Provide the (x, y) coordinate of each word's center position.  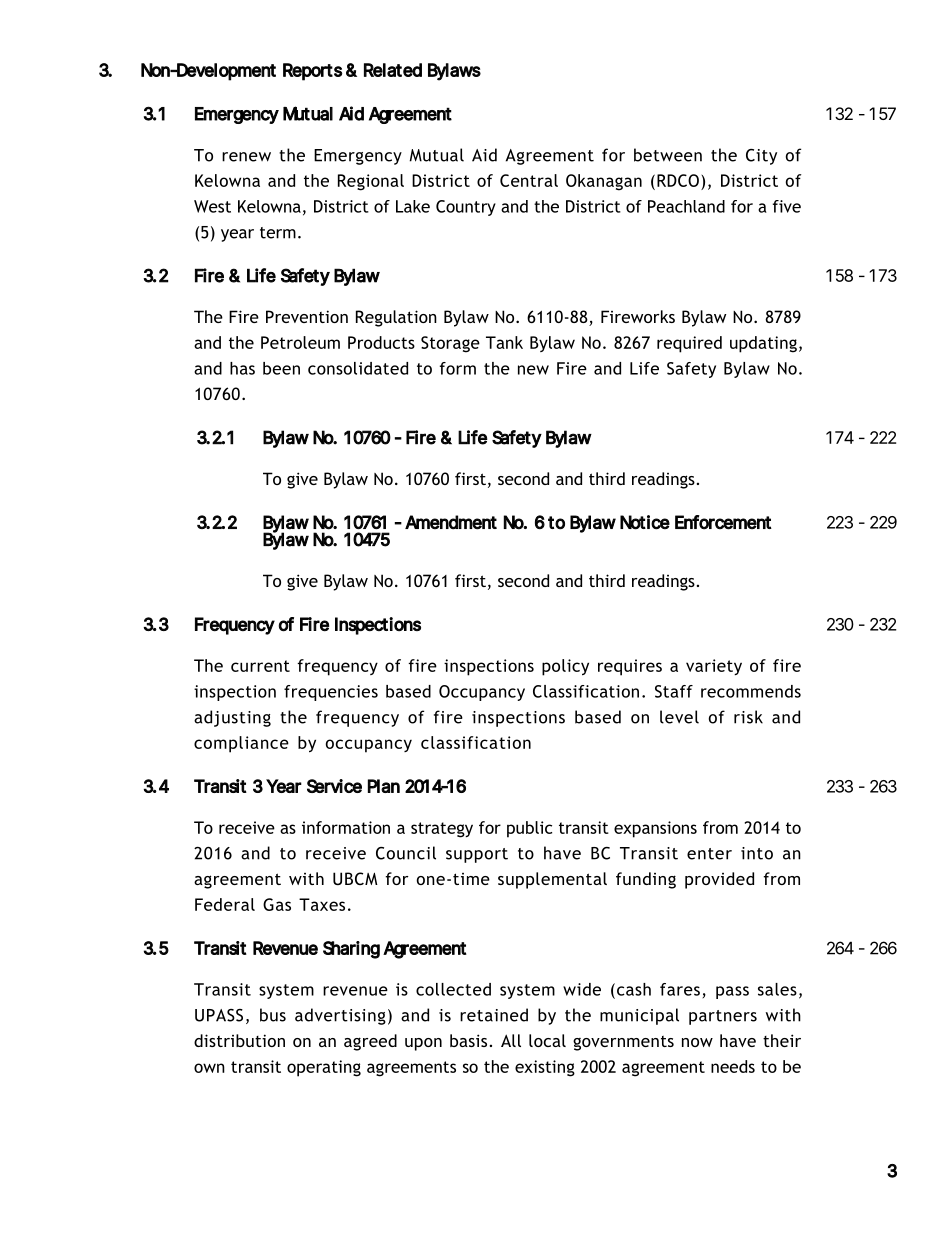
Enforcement (723, 522)
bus (273, 1015)
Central (529, 180)
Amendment (451, 522)
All (511, 1040)
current (260, 666)
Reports (313, 72)
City (761, 157)
